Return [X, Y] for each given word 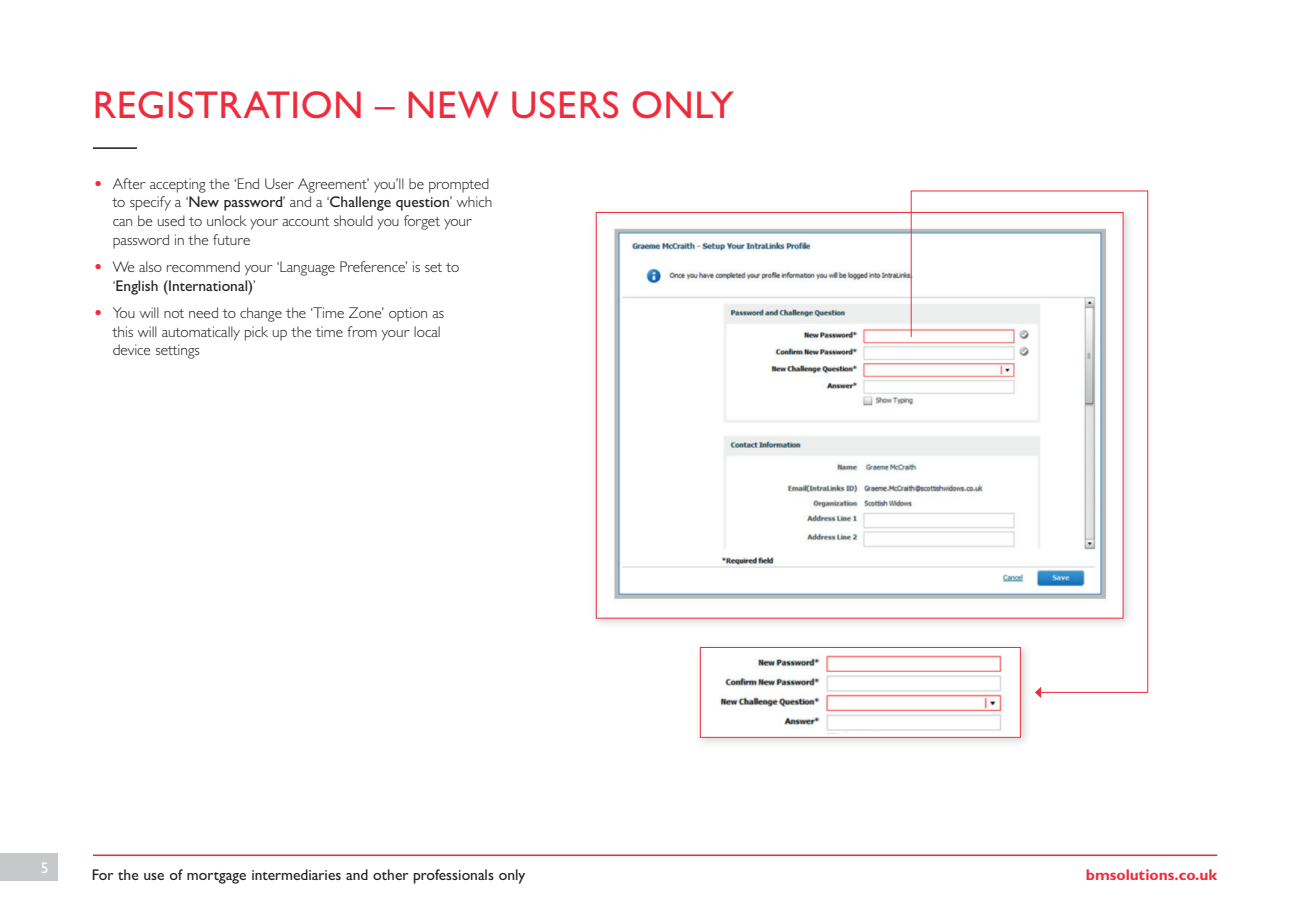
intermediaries [296, 874]
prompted [459, 185]
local [427, 331]
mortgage [216, 878]
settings [178, 351]
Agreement [333, 185]
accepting [178, 185]
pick [256, 333]
